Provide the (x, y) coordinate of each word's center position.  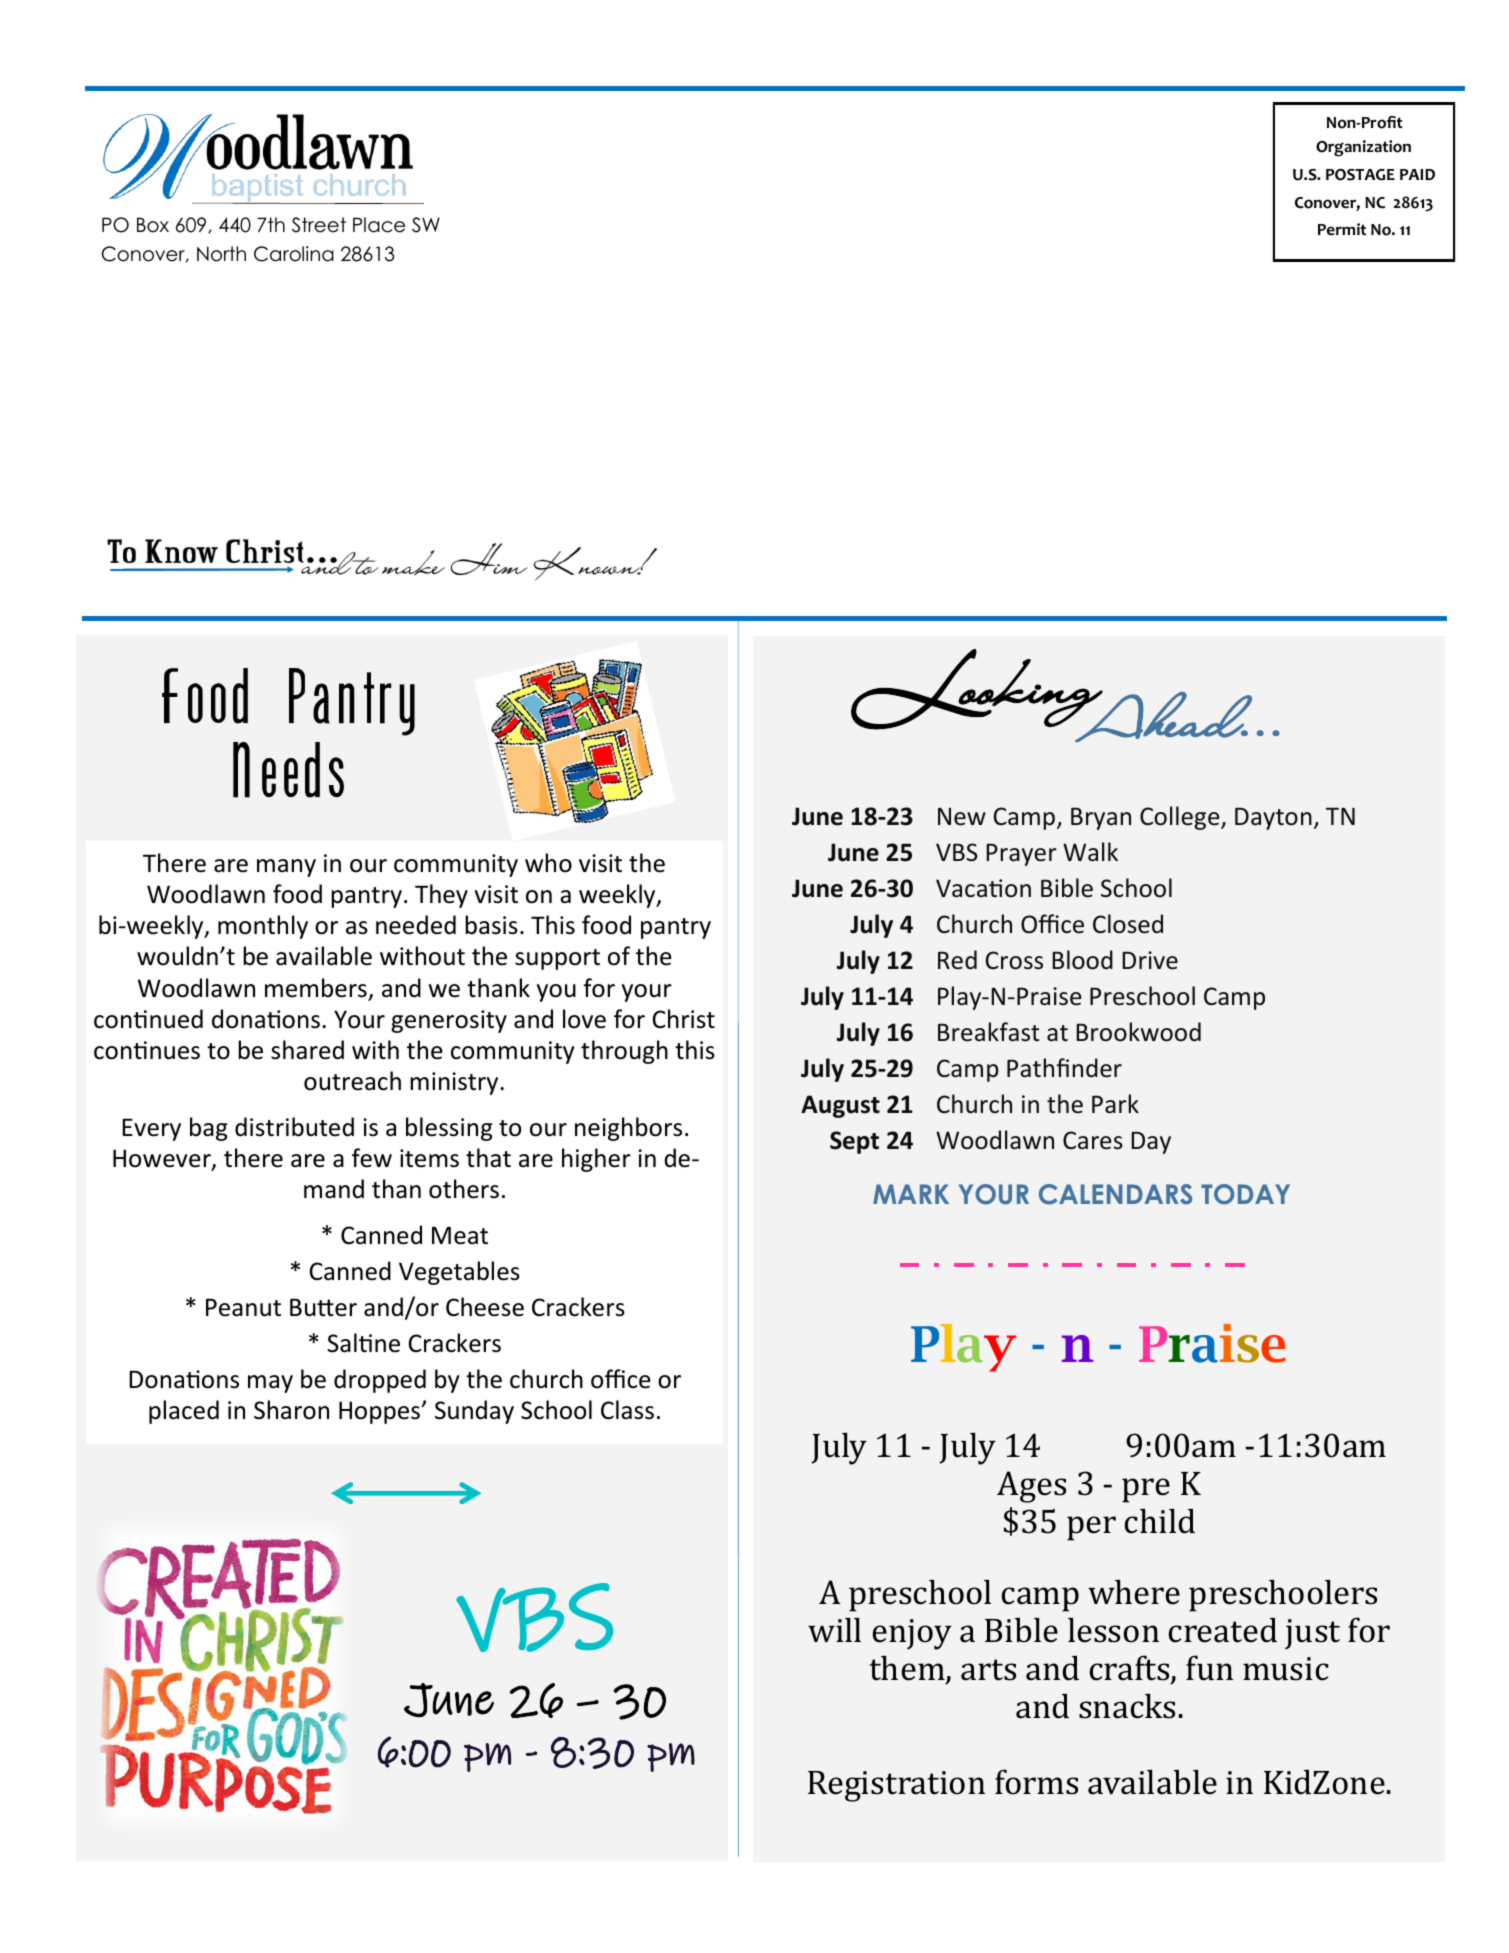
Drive (1150, 960)
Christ (684, 1019)
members (316, 988)
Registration (896, 1786)
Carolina (294, 254)
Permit (1342, 229)
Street (319, 225)
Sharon (291, 1410)
